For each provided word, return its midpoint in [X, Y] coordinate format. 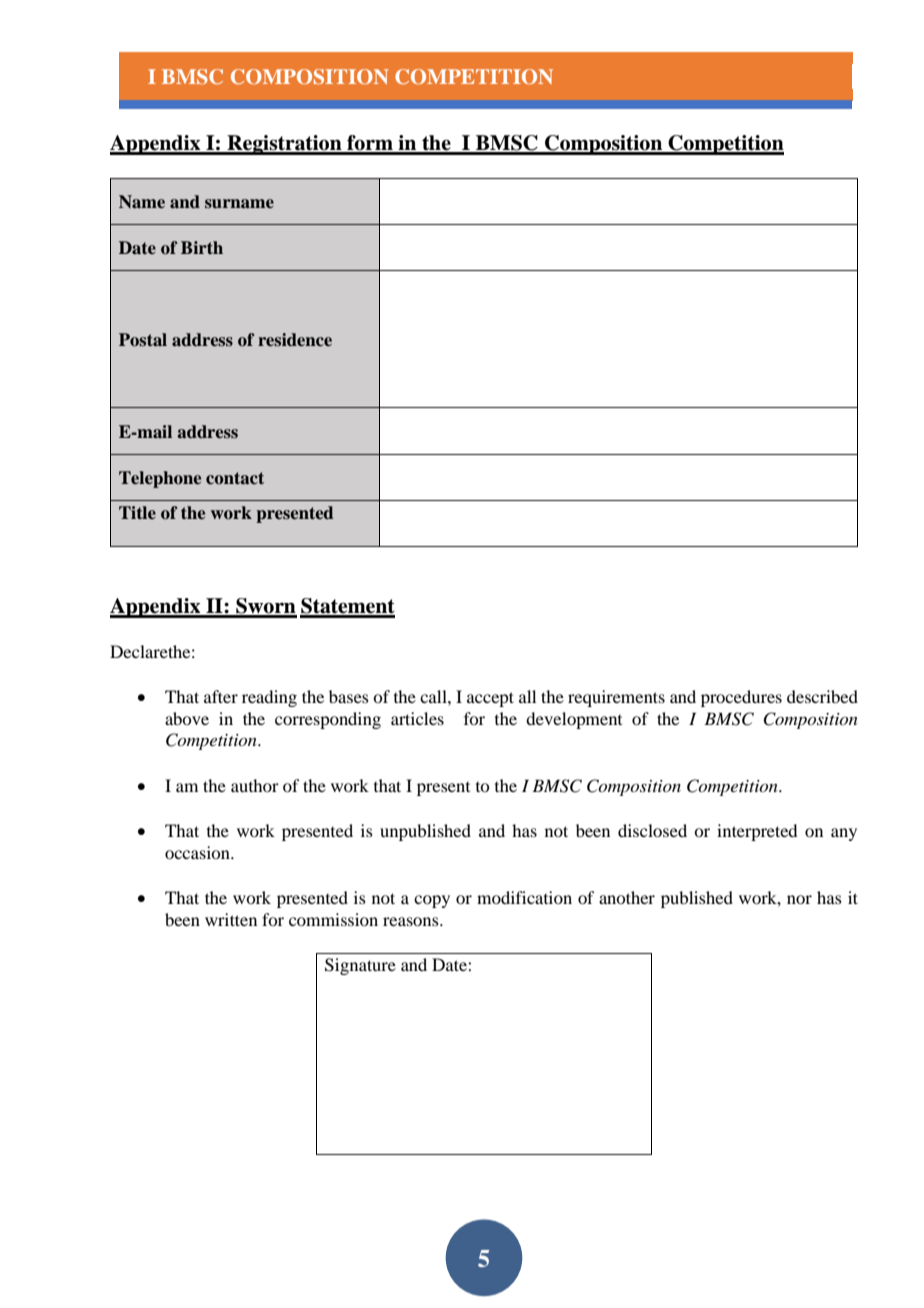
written [231, 919]
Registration [284, 145]
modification [524, 897]
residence [295, 340]
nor [799, 899]
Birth [202, 247]
